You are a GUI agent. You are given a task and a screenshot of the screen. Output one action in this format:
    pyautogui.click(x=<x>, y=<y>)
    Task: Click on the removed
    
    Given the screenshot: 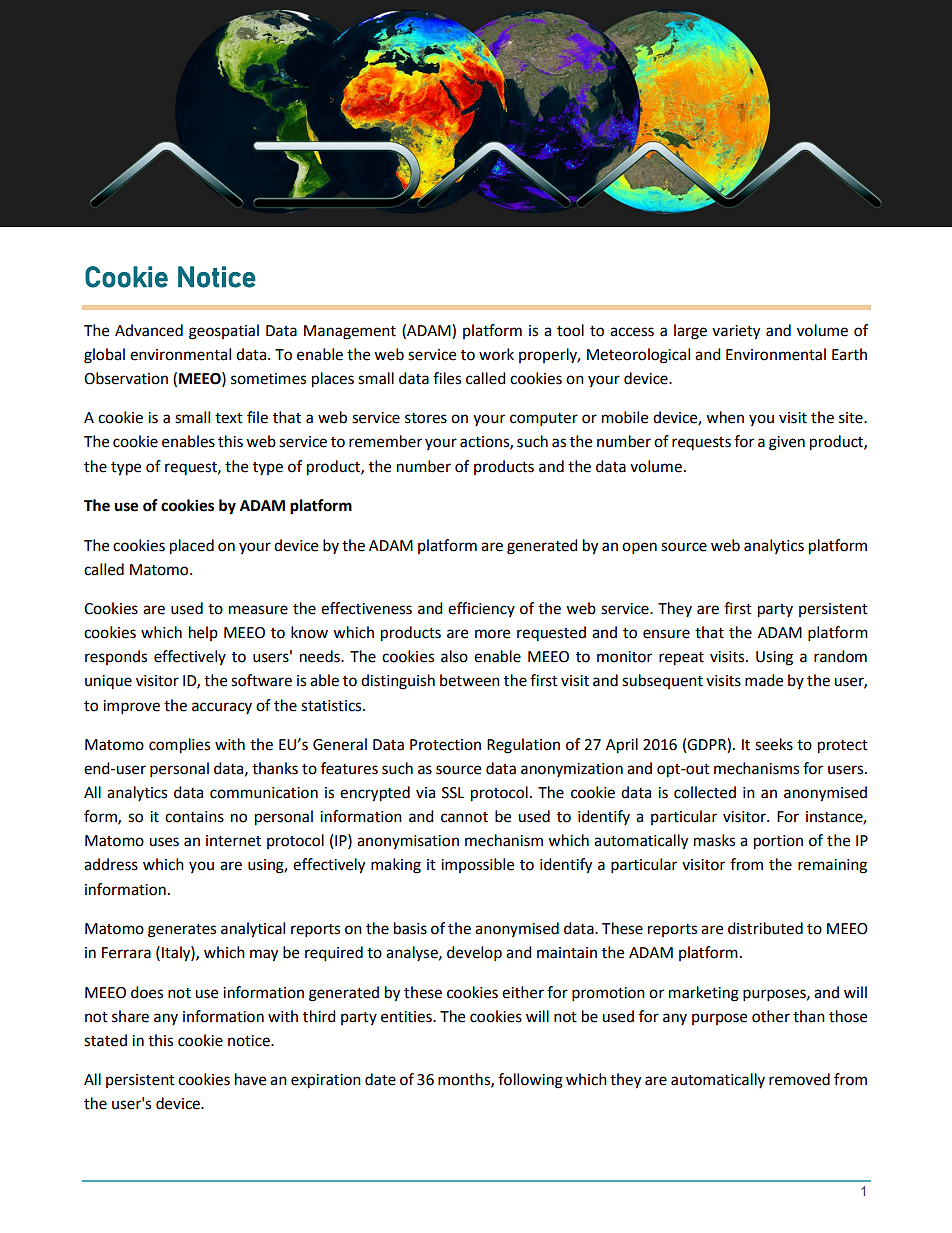 What is the action you would take?
    pyautogui.click(x=799, y=1079)
